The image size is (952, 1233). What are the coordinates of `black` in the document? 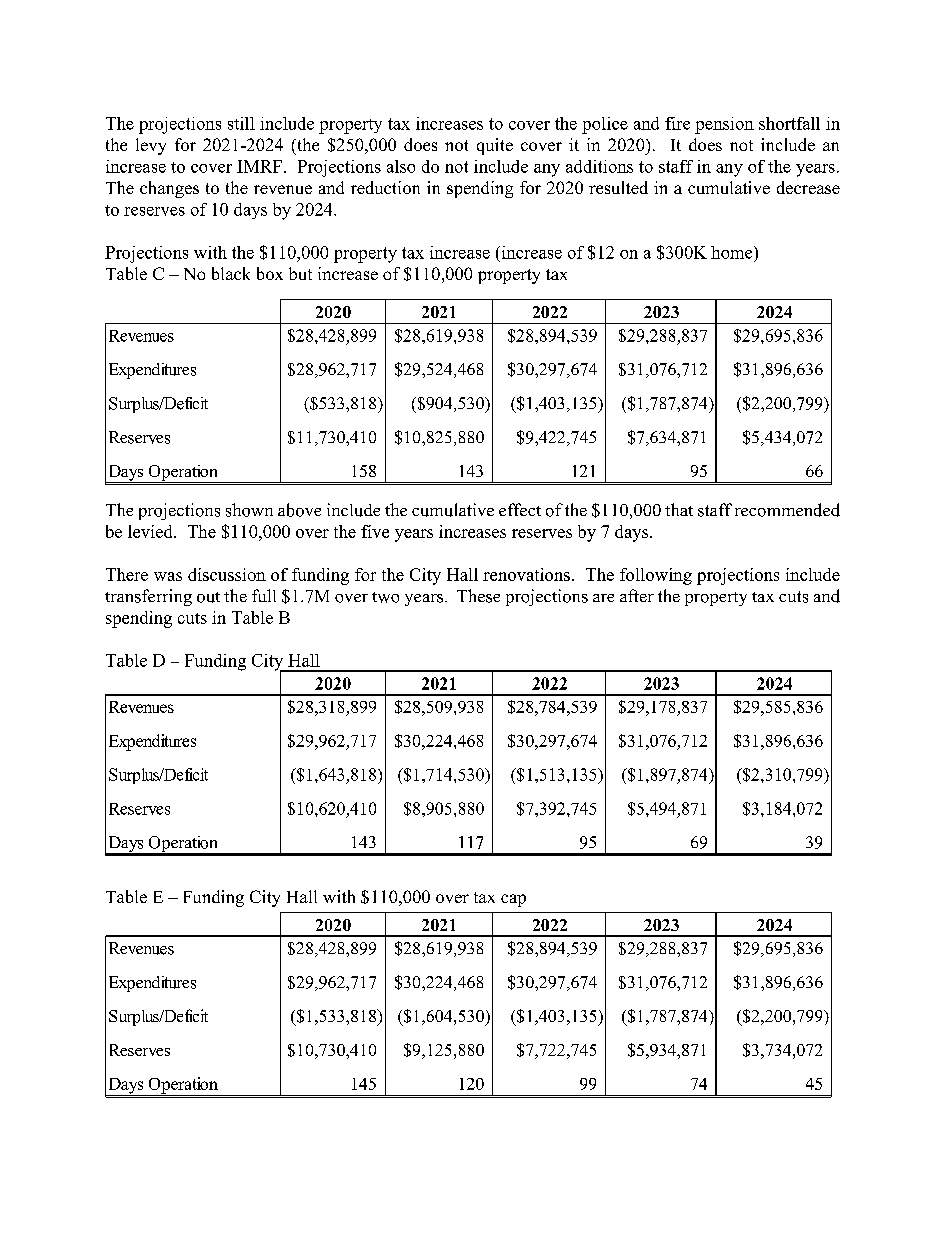 It's located at (231, 273).
